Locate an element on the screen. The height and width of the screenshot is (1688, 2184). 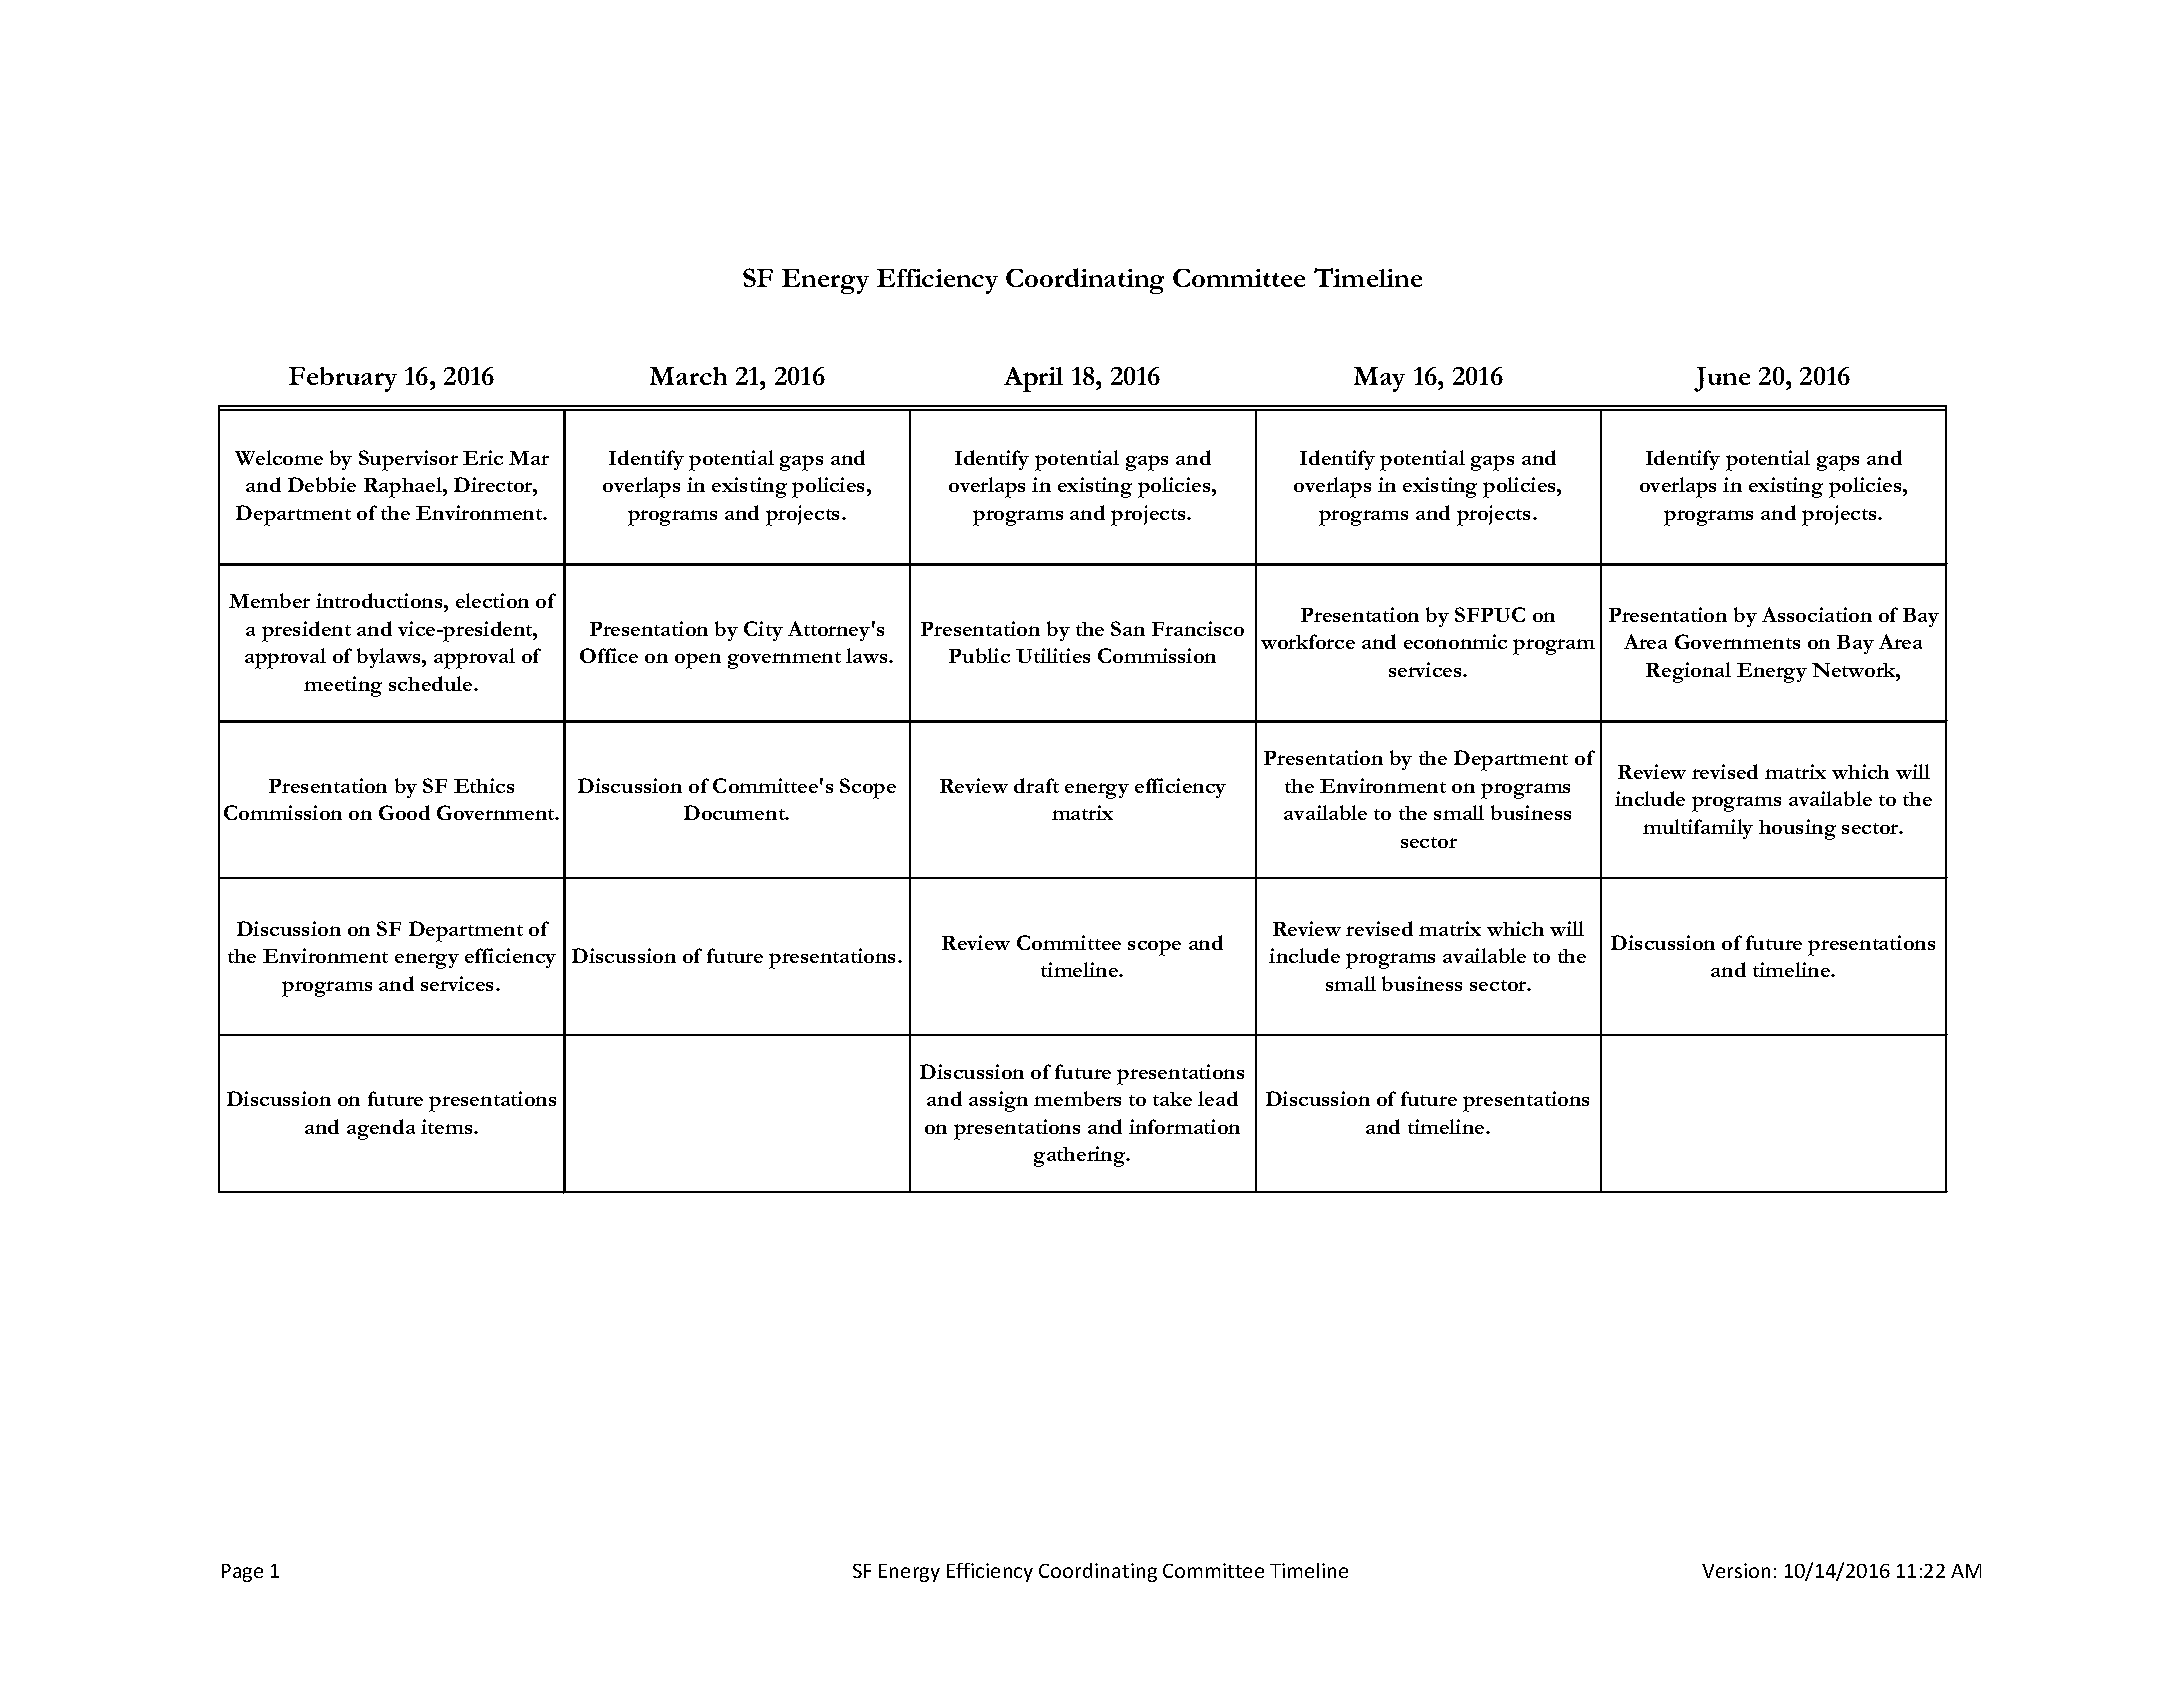
April is located at coordinates (1033, 379).
